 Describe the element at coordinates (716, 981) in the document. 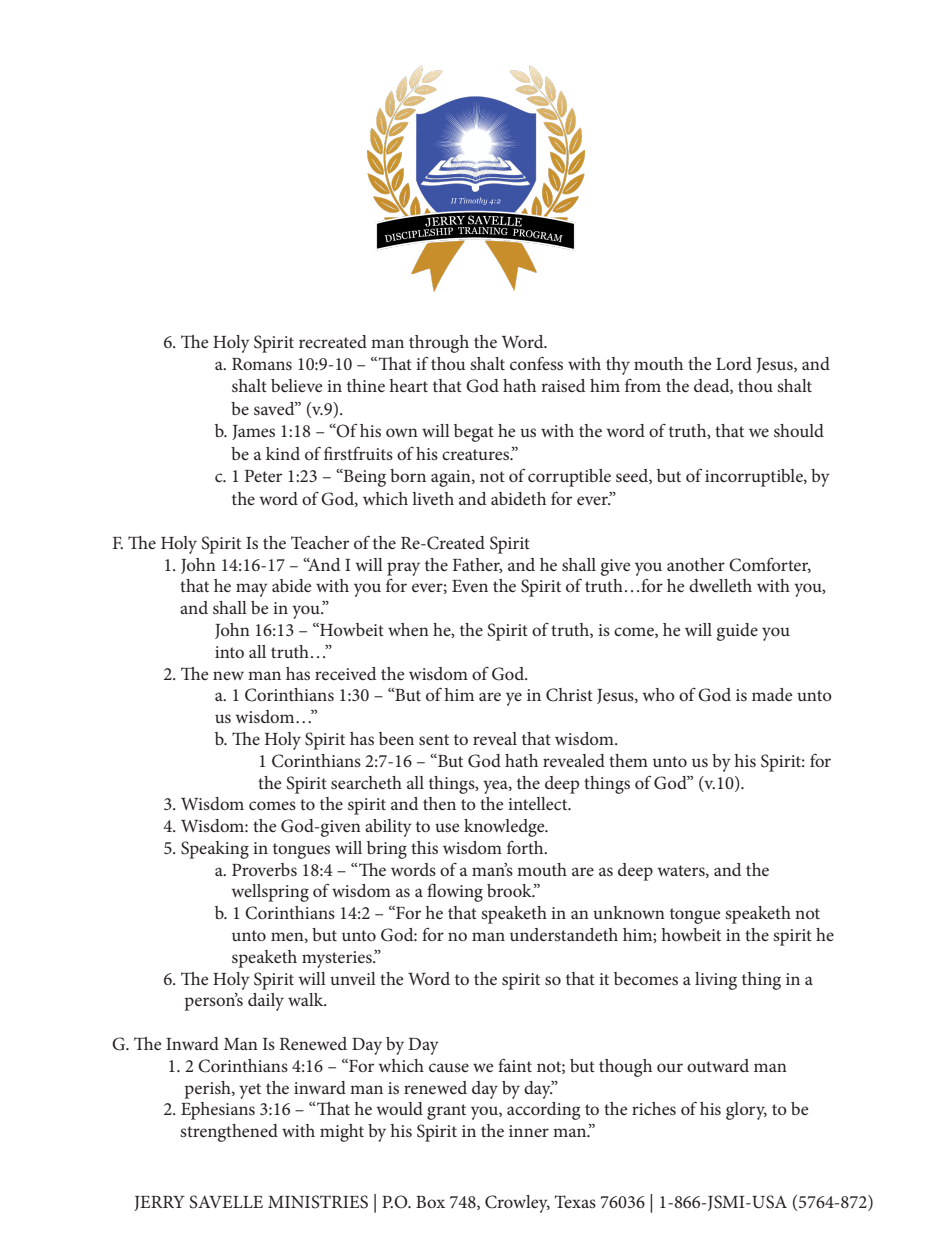

I see `living` at that location.
